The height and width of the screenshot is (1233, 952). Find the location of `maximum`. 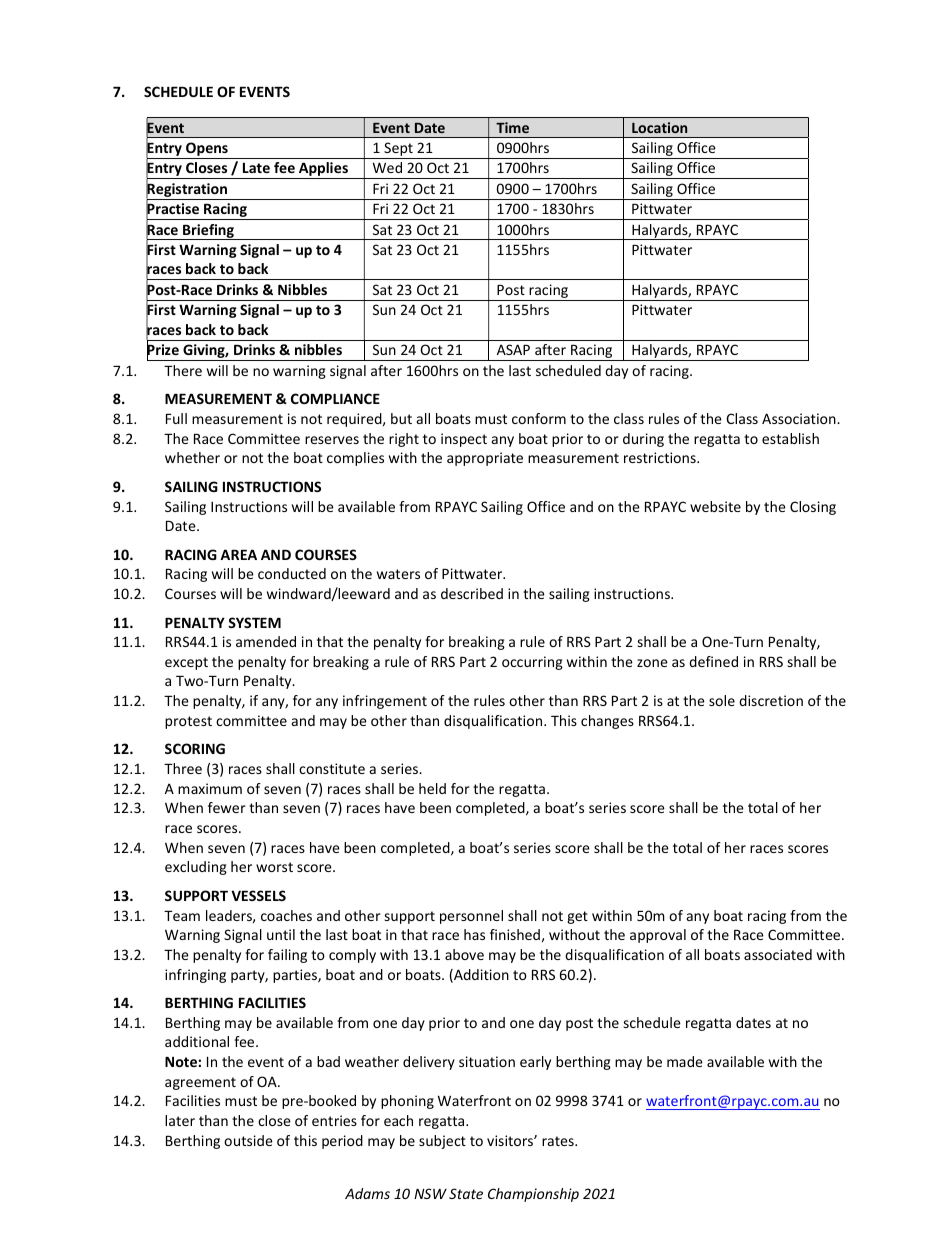

maximum is located at coordinates (210, 788).
